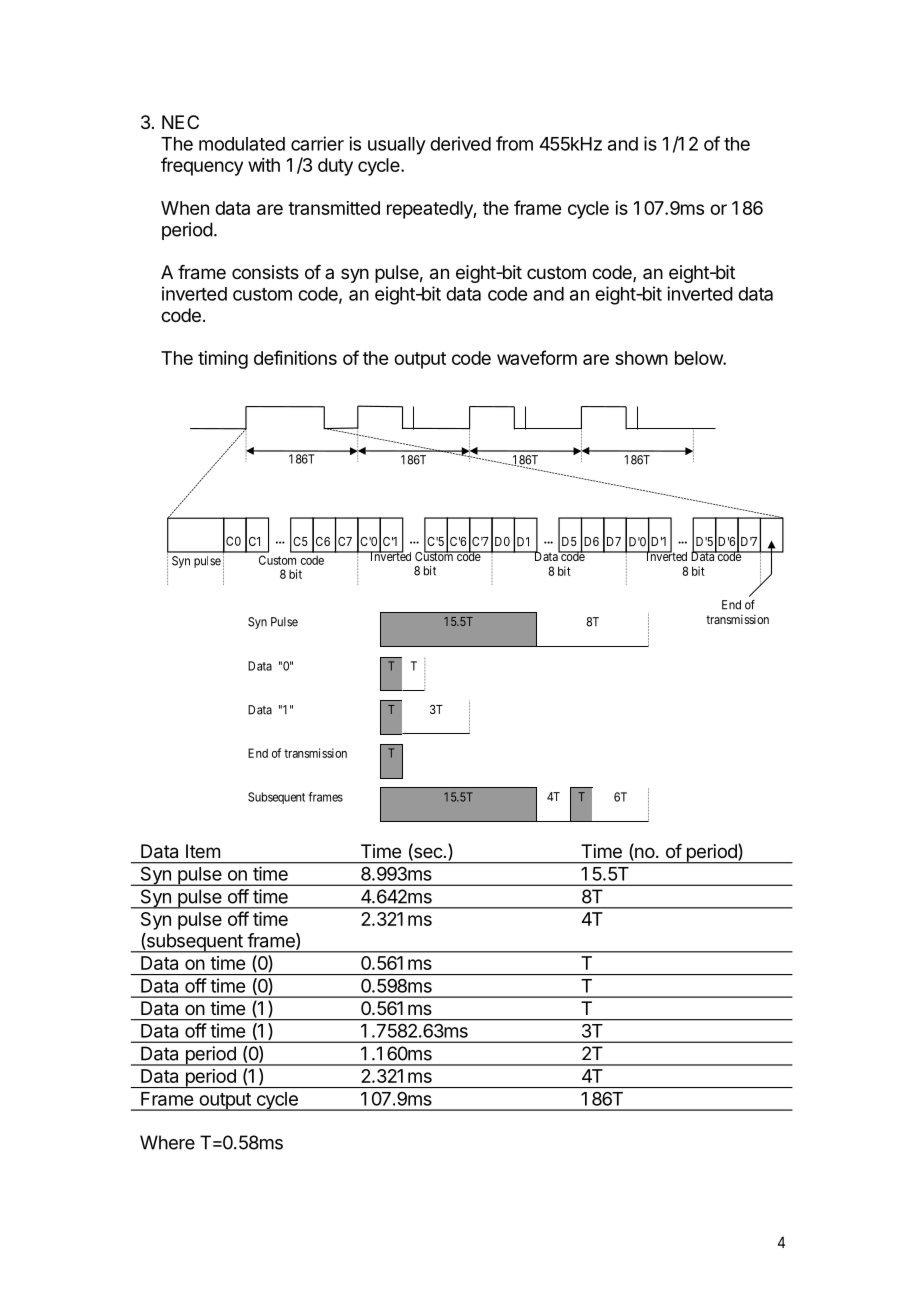  I want to click on from, so click(514, 143).
